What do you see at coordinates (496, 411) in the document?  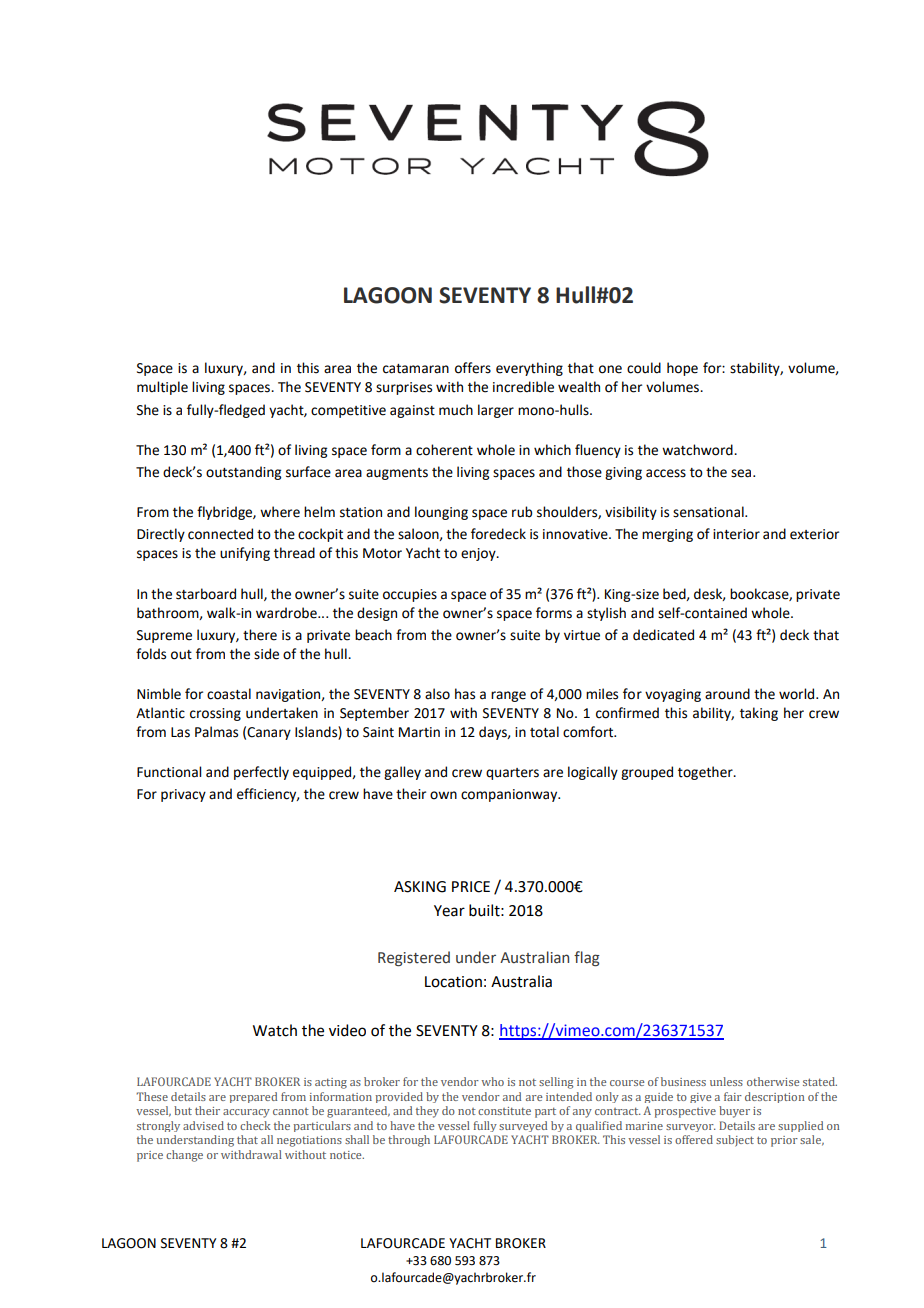 I see `larger` at bounding box center [496, 411].
